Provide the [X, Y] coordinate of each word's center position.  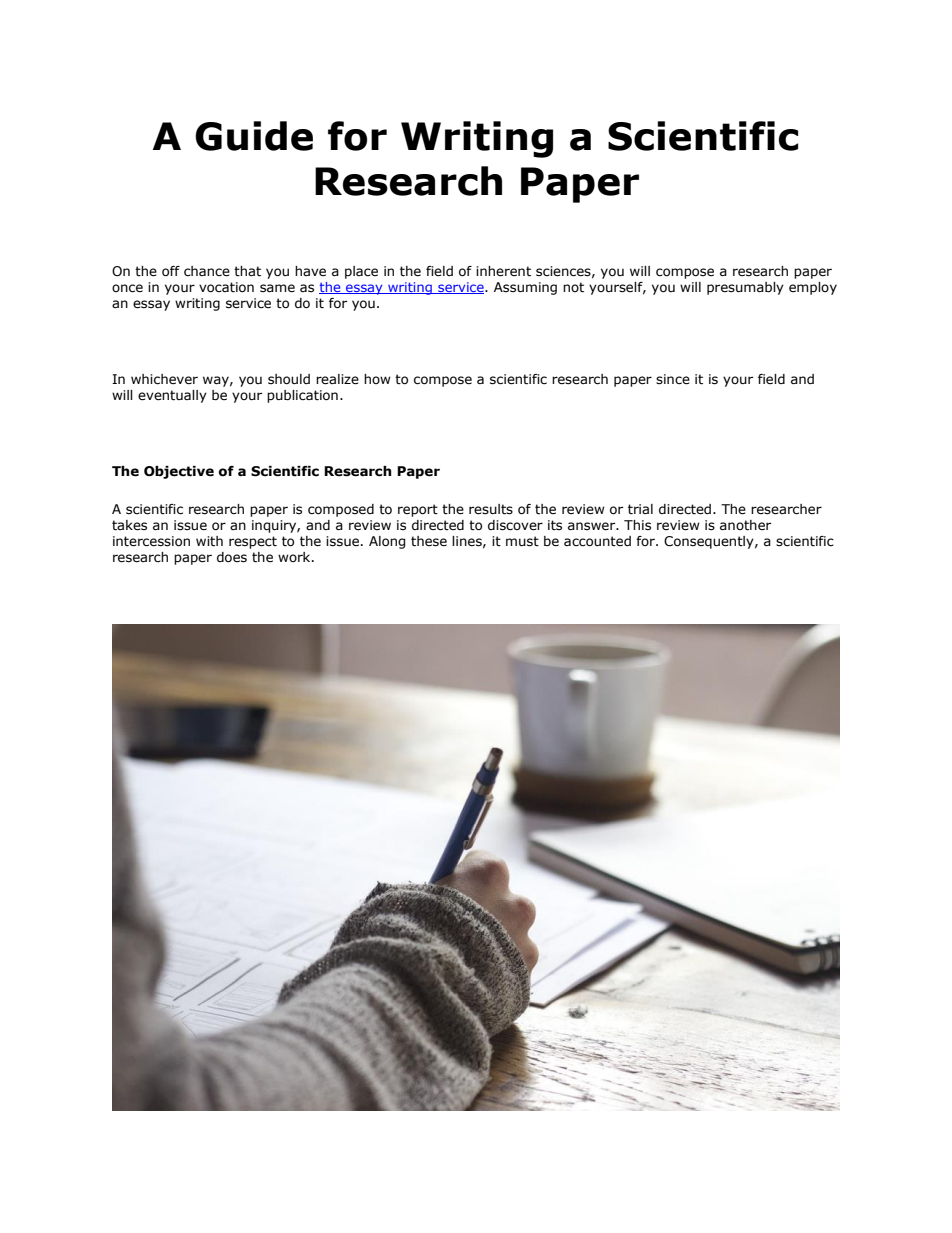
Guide [254, 136]
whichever [164, 379]
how [377, 379]
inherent [503, 271]
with [209, 541]
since [673, 379]
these [429, 541]
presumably [745, 288]
